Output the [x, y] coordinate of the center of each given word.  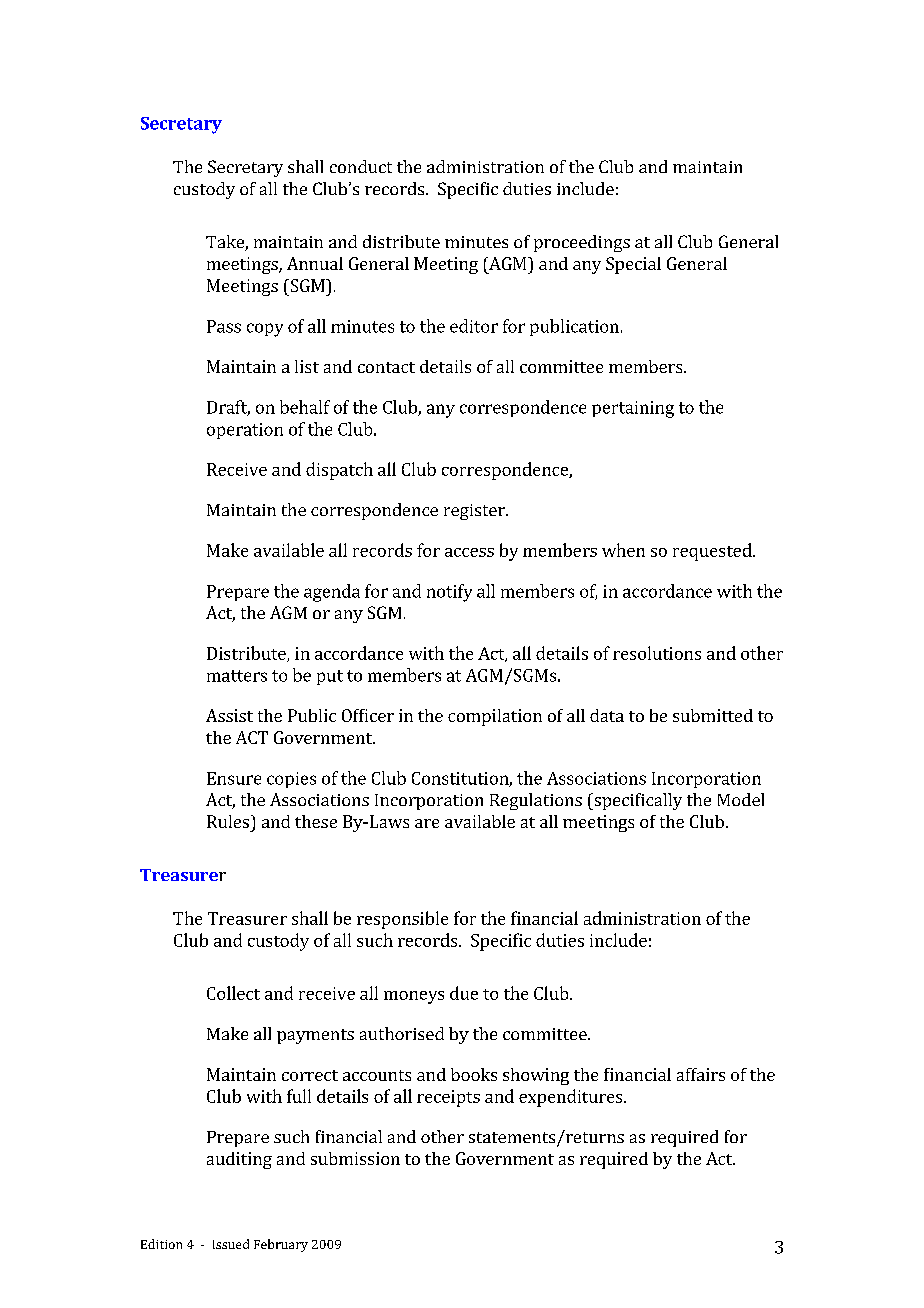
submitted [713, 715]
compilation [495, 717]
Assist [229, 715]
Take [226, 243]
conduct [361, 166]
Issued [231, 1244]
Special [633, 265]
